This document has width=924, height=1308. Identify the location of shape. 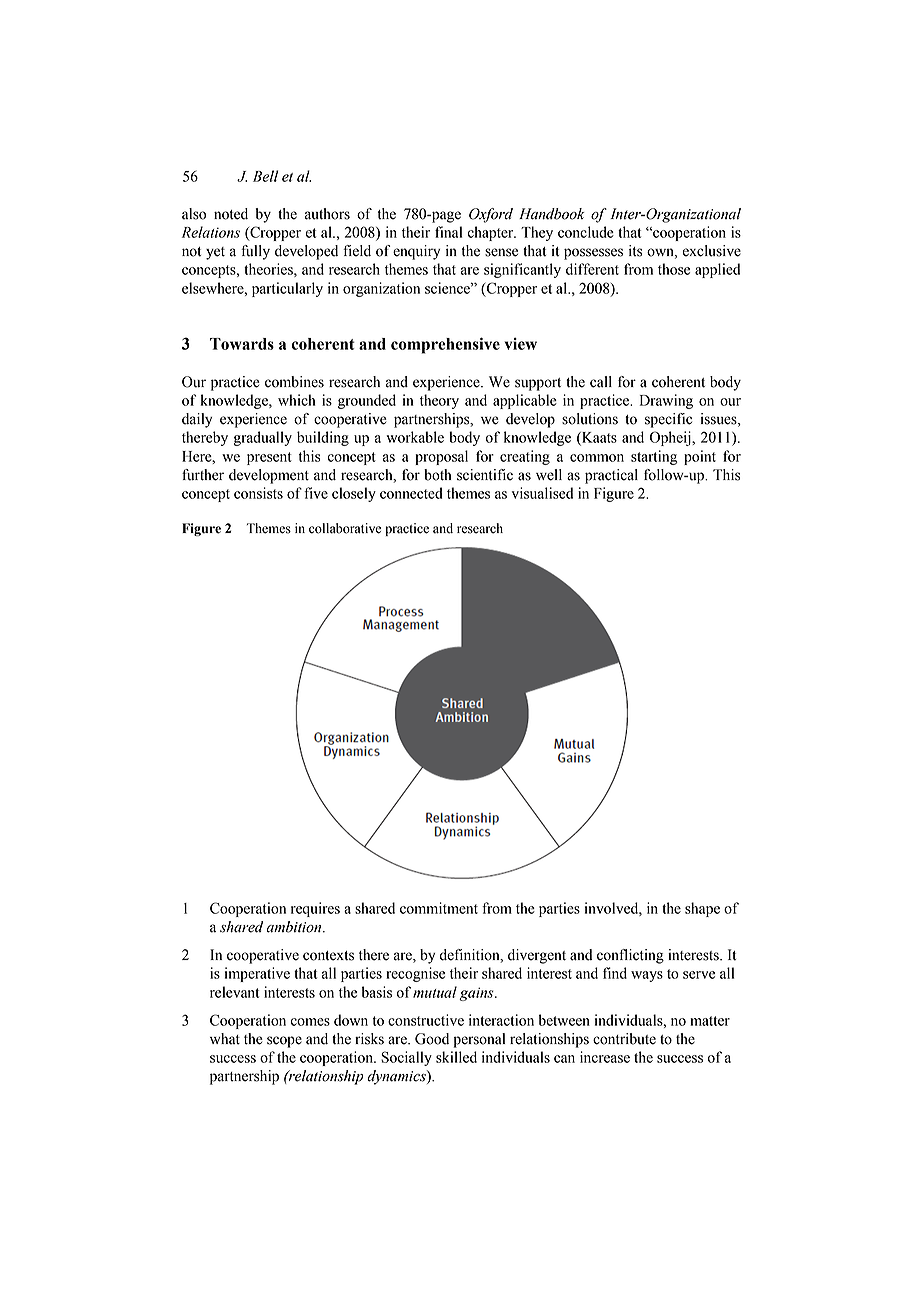
(702, 909).
